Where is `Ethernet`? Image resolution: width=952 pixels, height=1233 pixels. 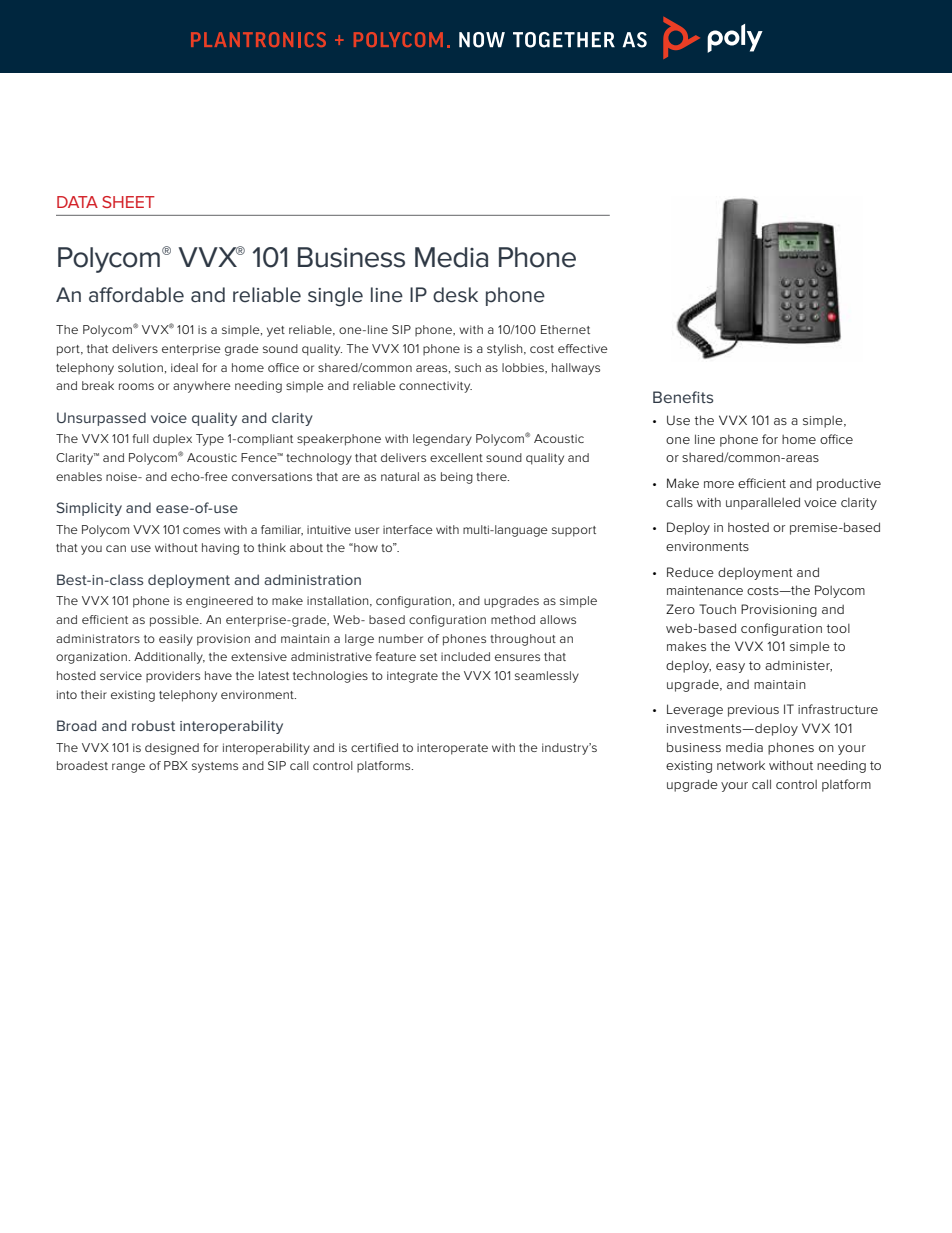 Ethernet is located at coordinates (565, 329).
